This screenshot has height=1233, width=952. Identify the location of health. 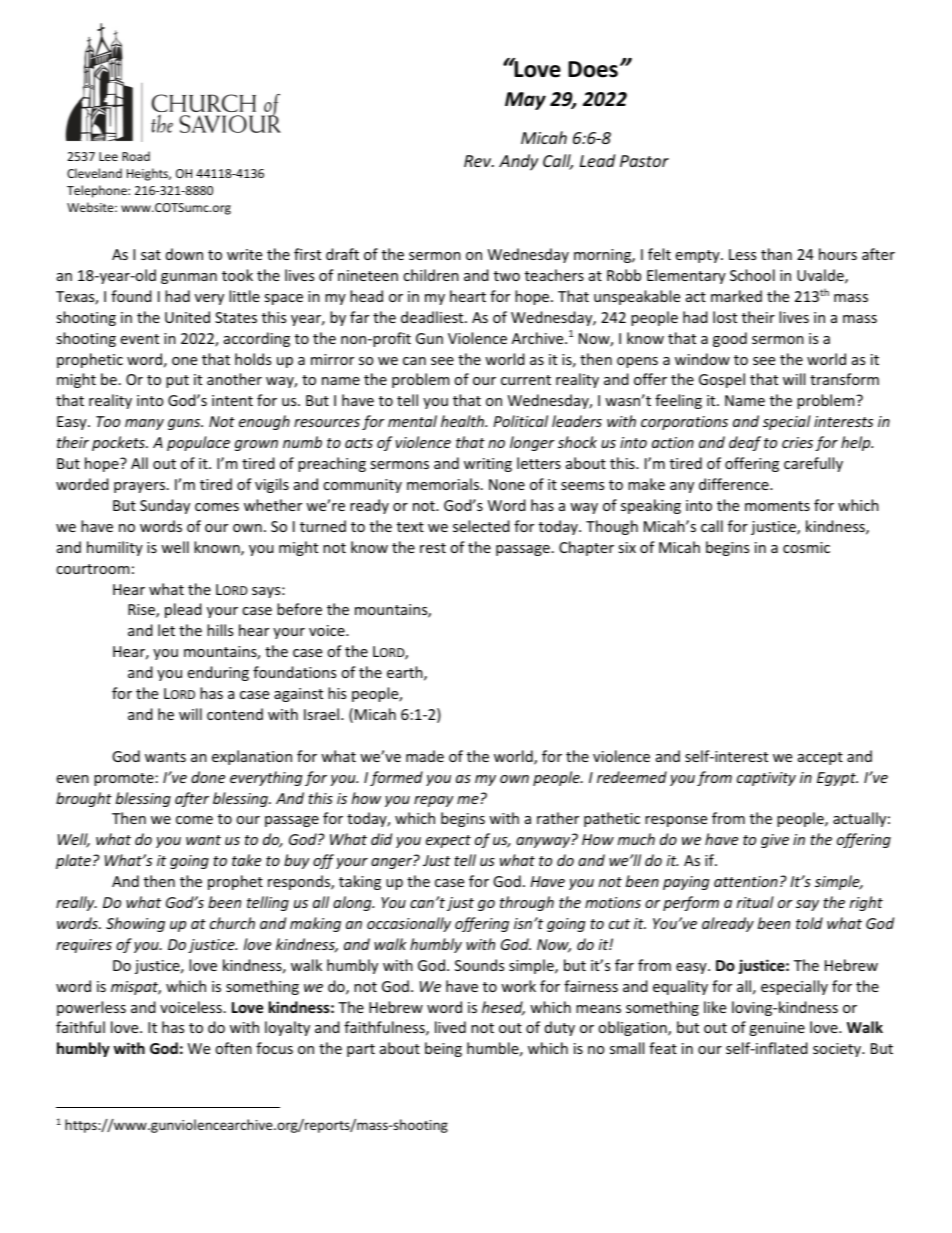
(464, 421).
